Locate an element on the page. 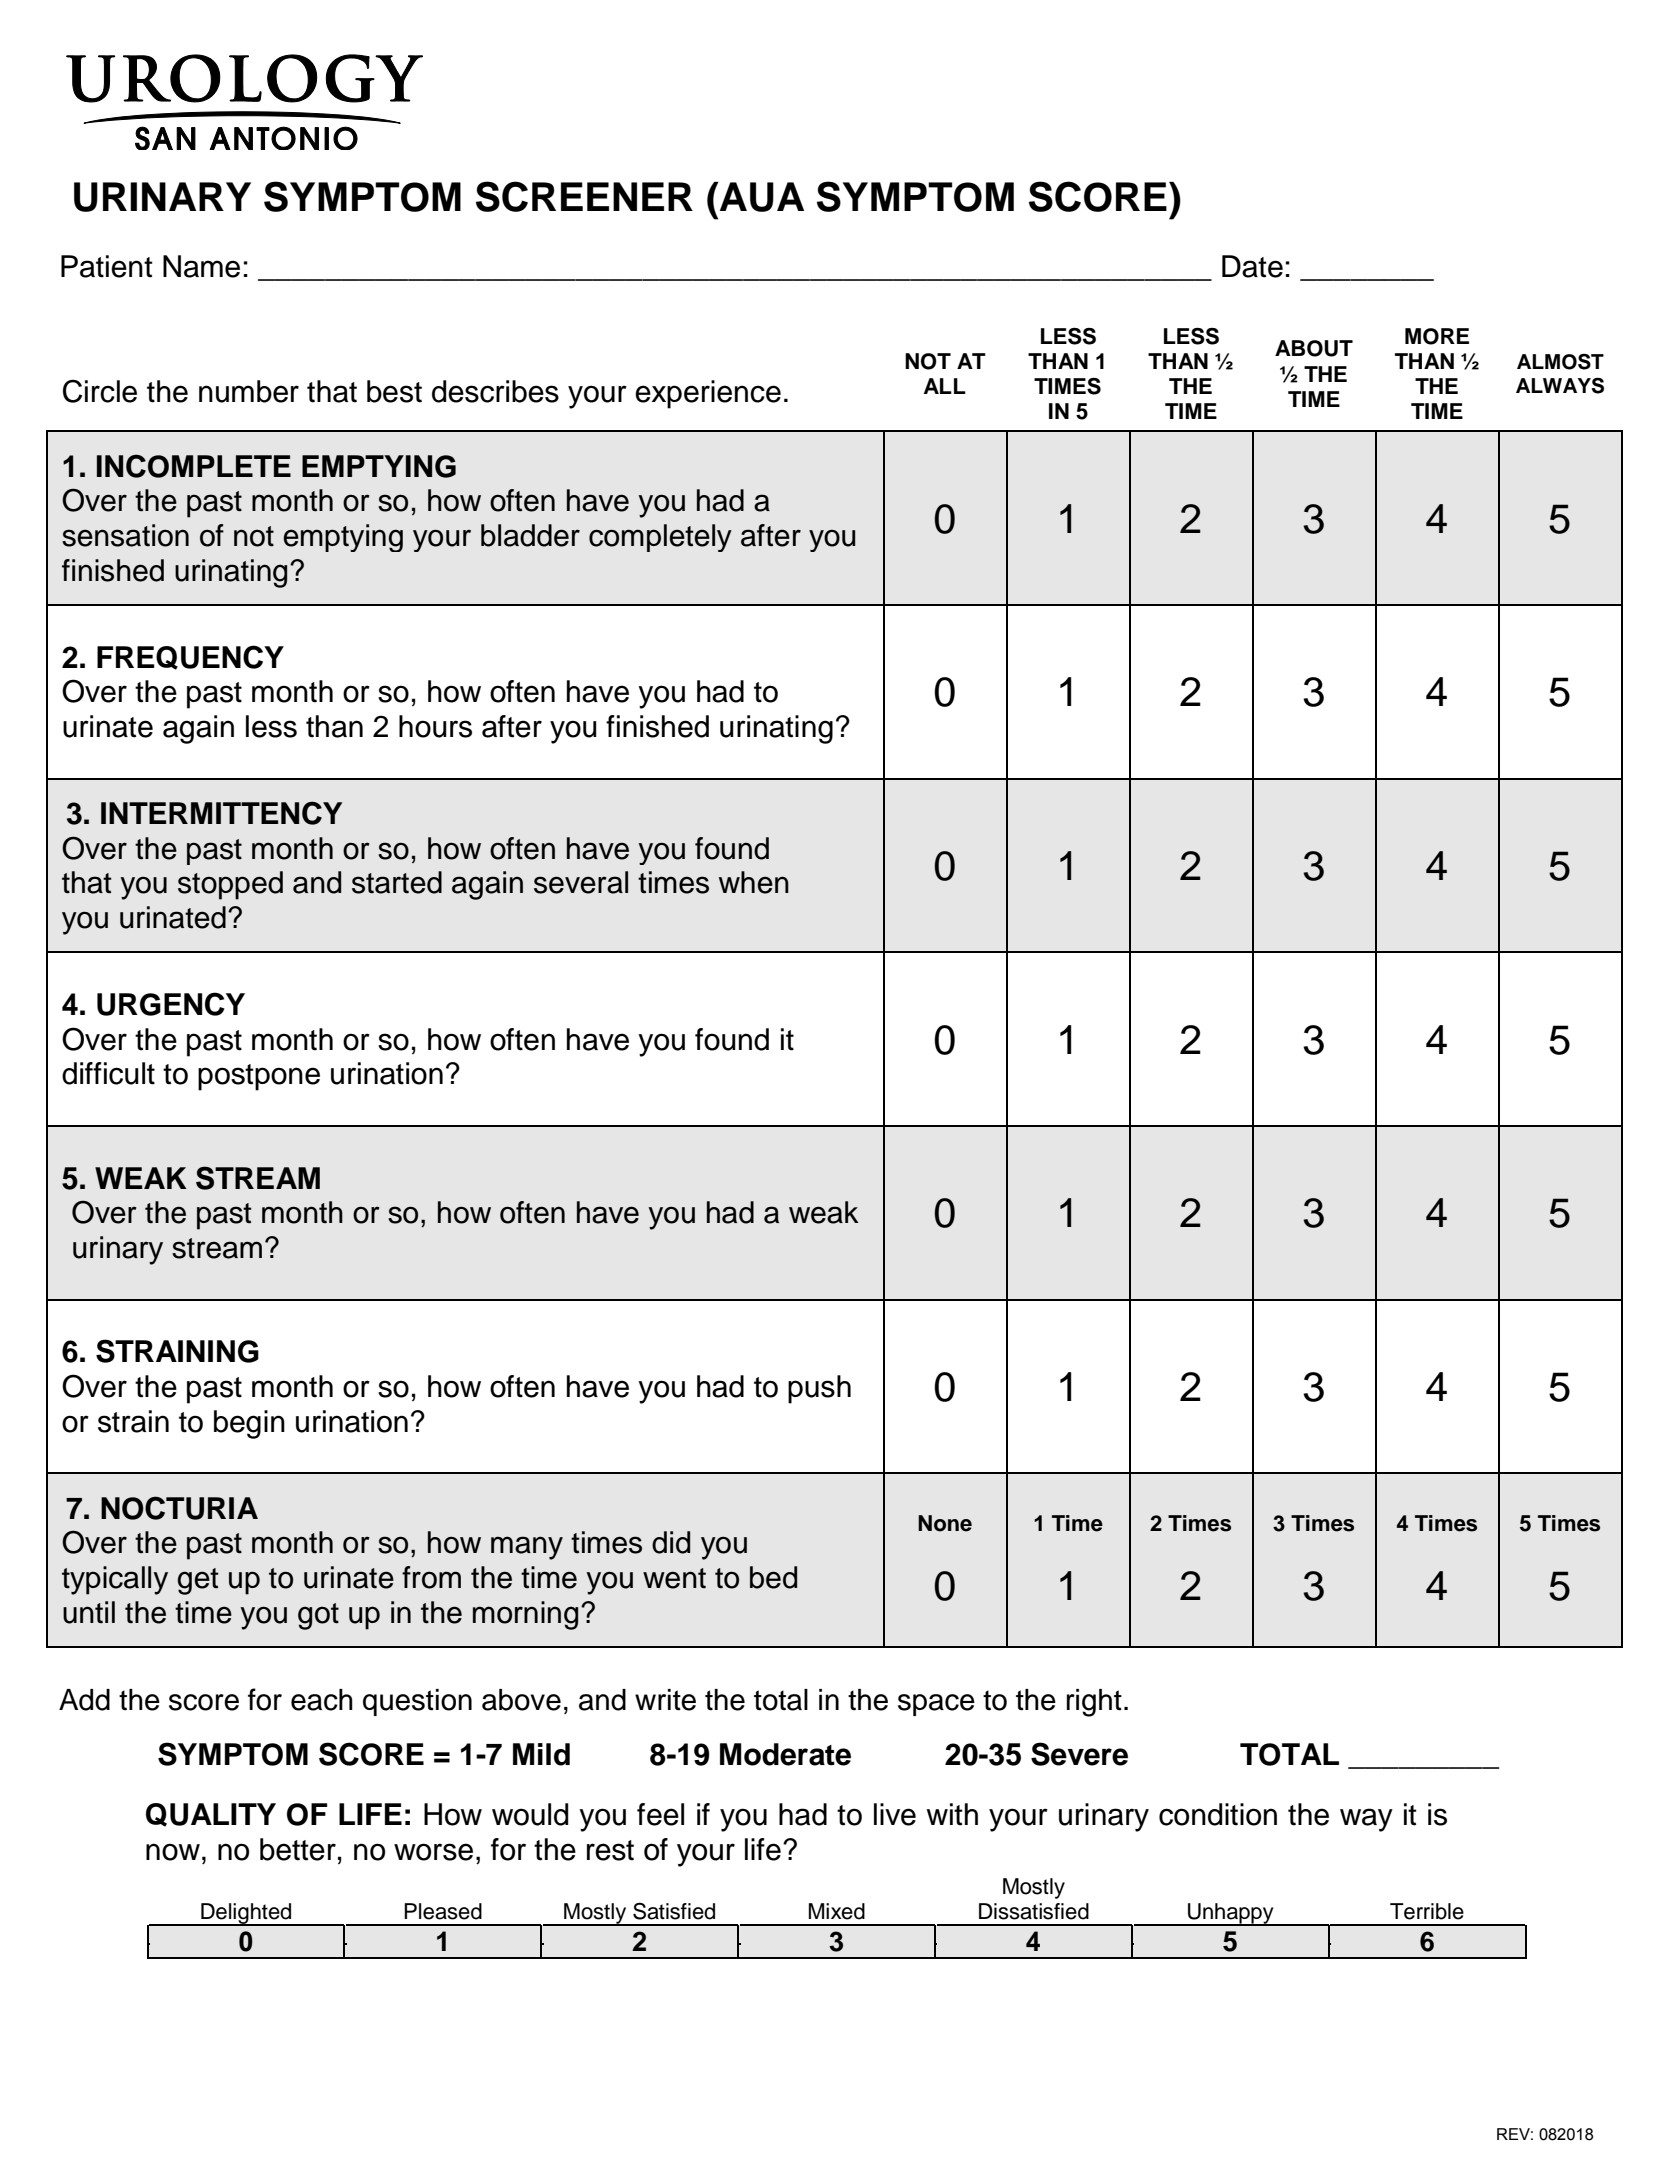 This document has width=1673, height=2166. None is located at coordinates (945, 1523).
